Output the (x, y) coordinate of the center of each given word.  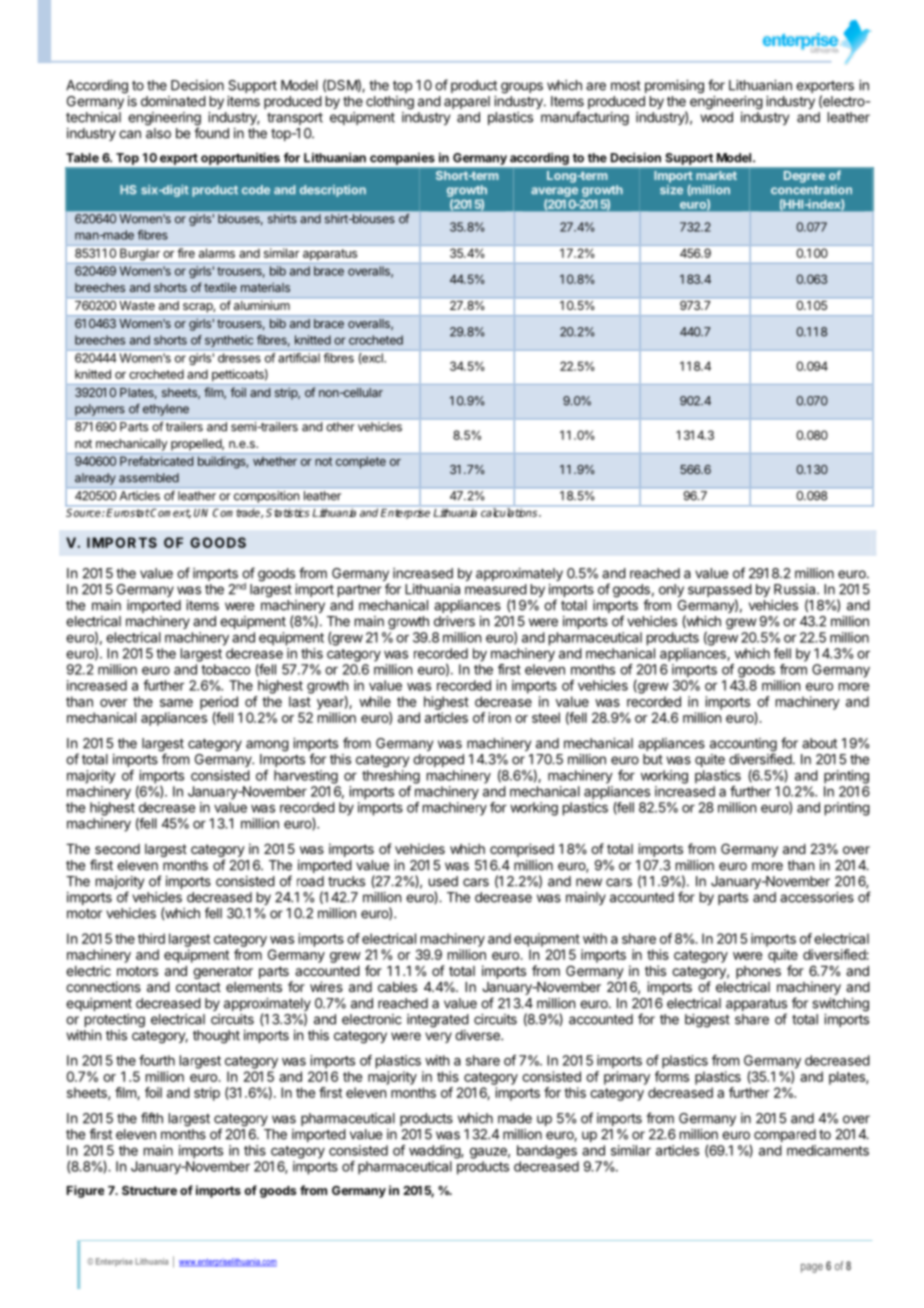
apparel (467, 102)
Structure (149, 1190)
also (158, 133)
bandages (547, 1152)
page (812, 1268)
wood (716, 117)
